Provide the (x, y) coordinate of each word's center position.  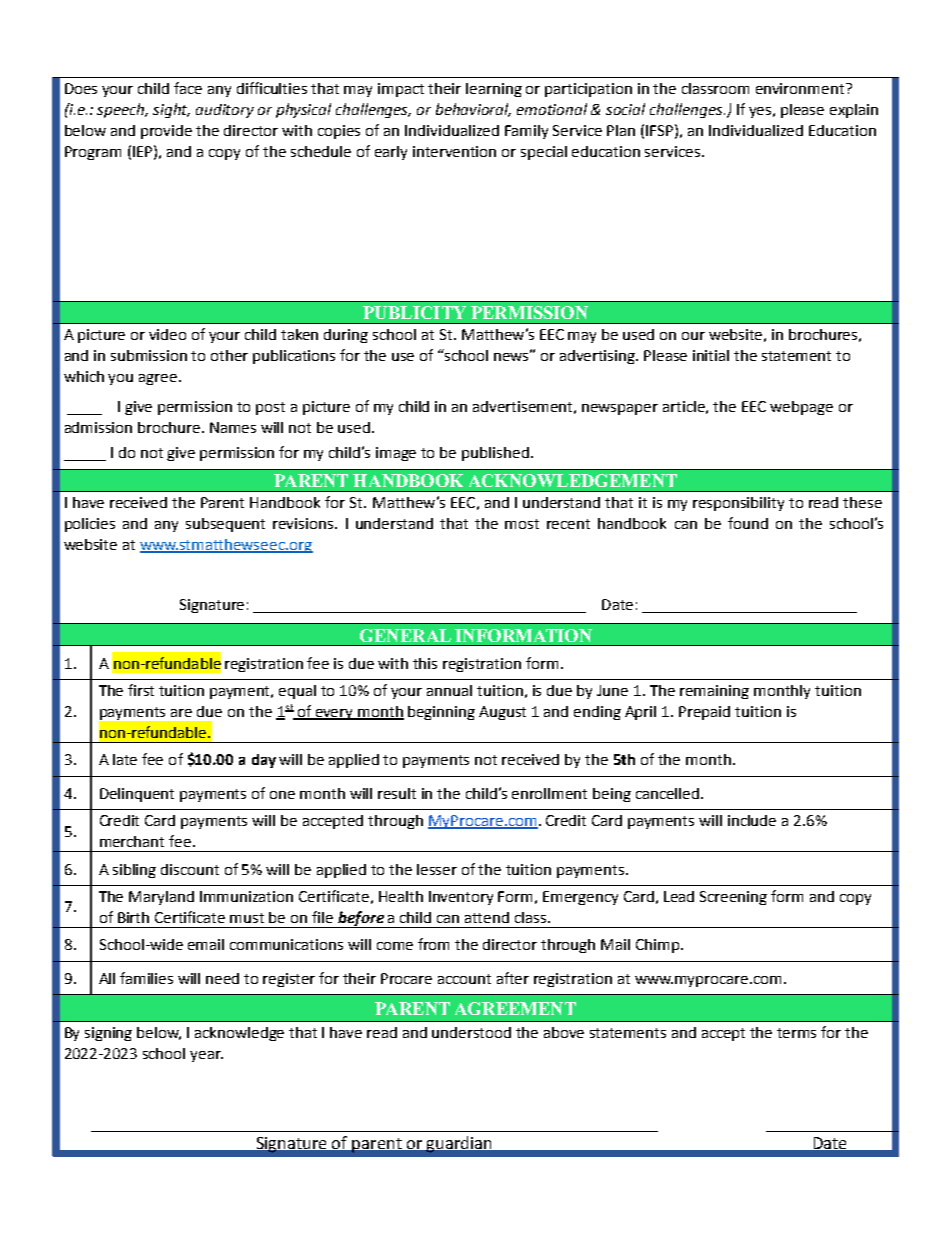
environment (801, 88)
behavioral (473, 110)
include (752, 820)
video (167, 334)
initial (711, 355)
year (206, 1056)
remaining (714, 692)
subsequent (225, 525)
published (495, 454)
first (141, 690)
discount (190, 869)
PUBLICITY (414, 312)
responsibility (738, 504)
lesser (437, 869)
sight (171, 110)
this (425, 663)
